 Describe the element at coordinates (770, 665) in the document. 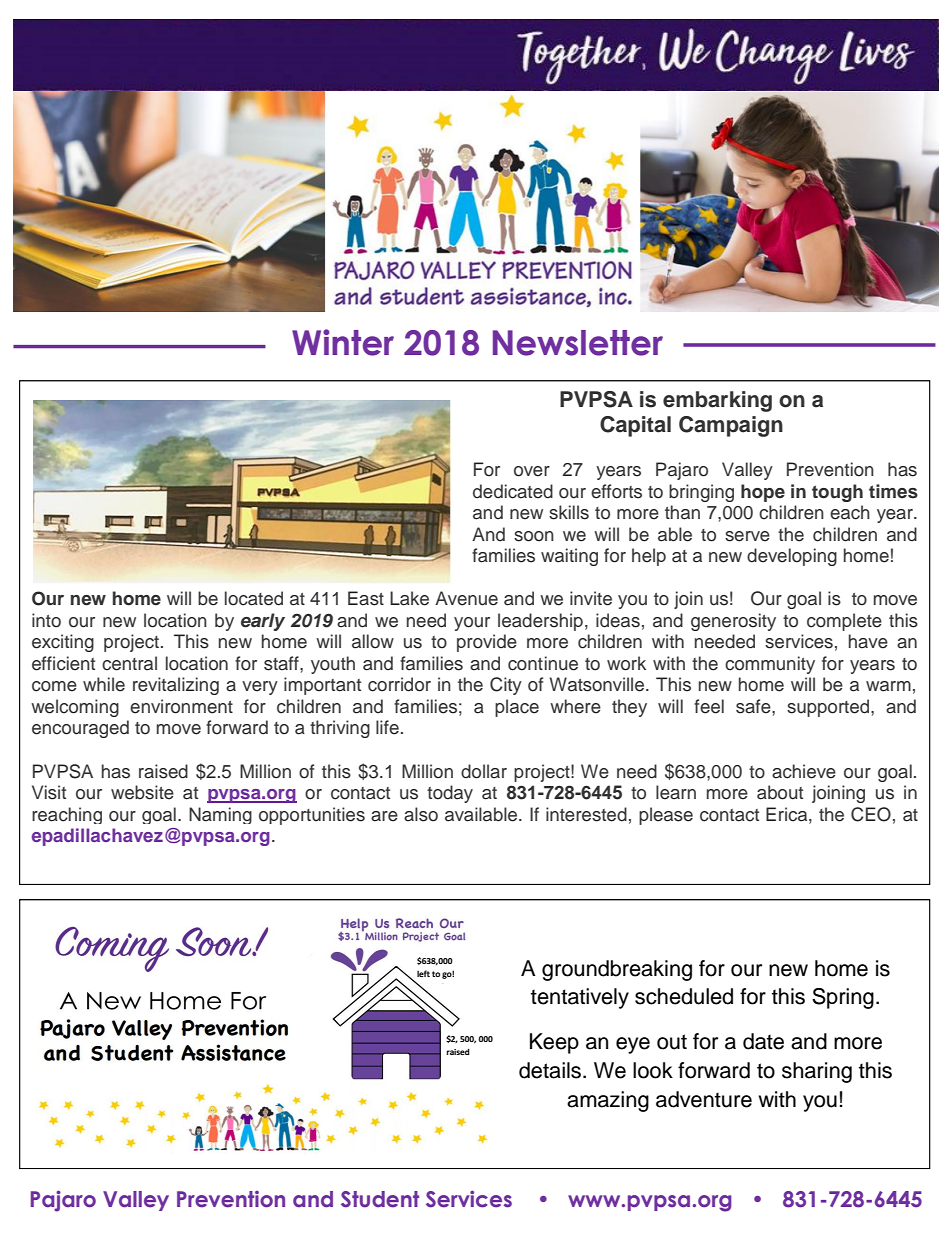

I see `community` at that location.
